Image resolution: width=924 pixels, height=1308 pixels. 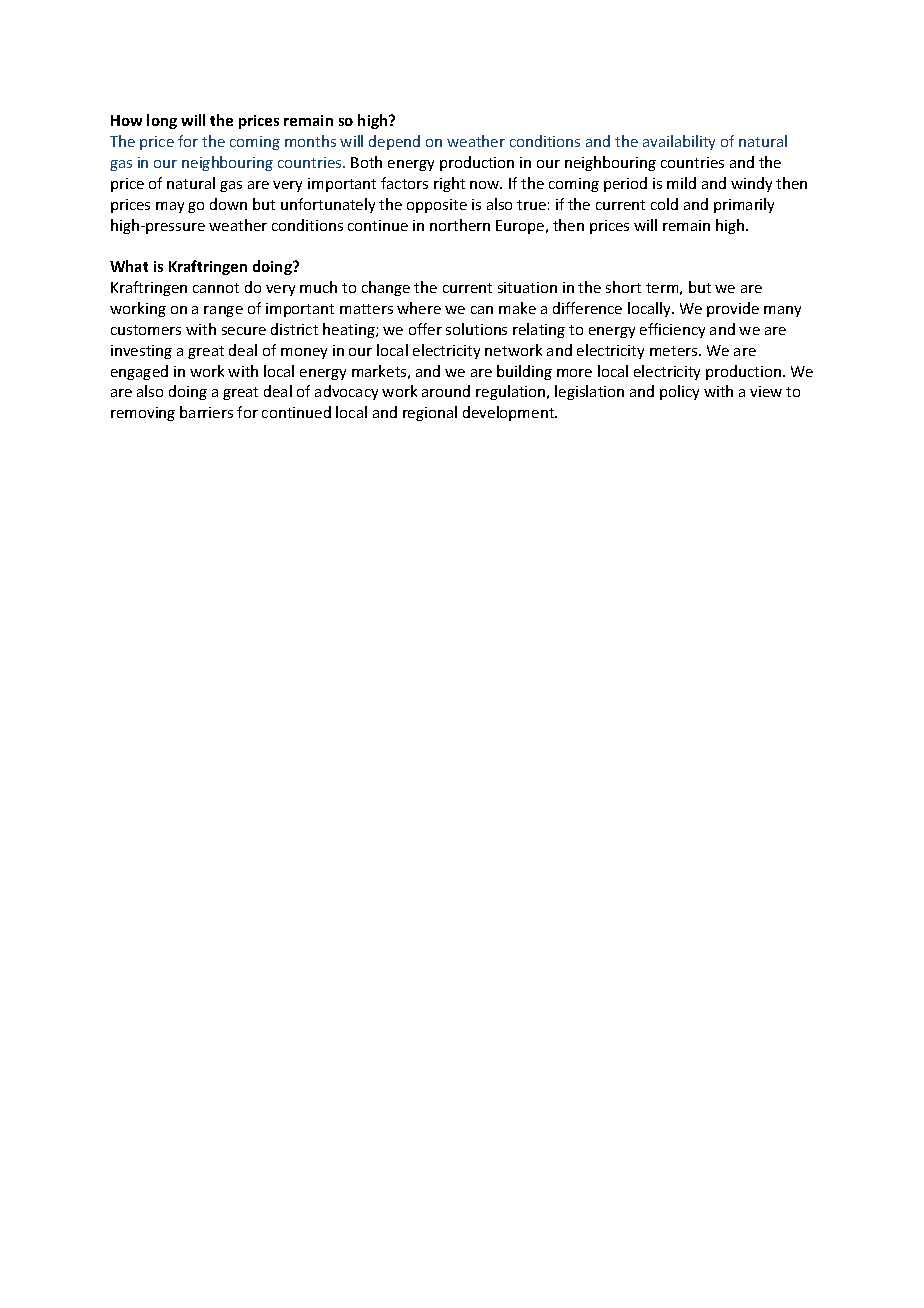 I want to click on availability, so click(x=679, y=142).
